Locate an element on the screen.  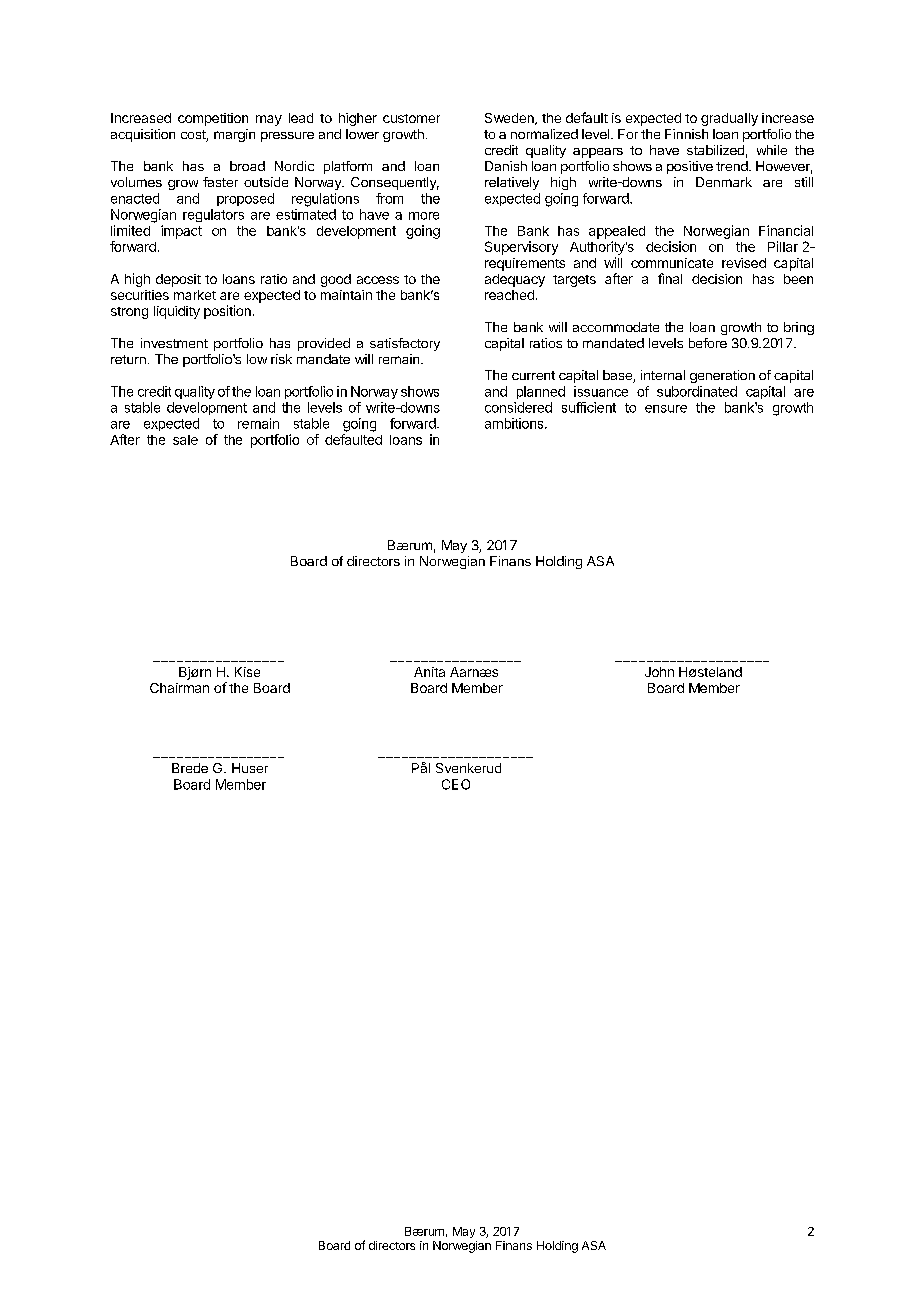
stabilized is located at coordinates (715, 150).
